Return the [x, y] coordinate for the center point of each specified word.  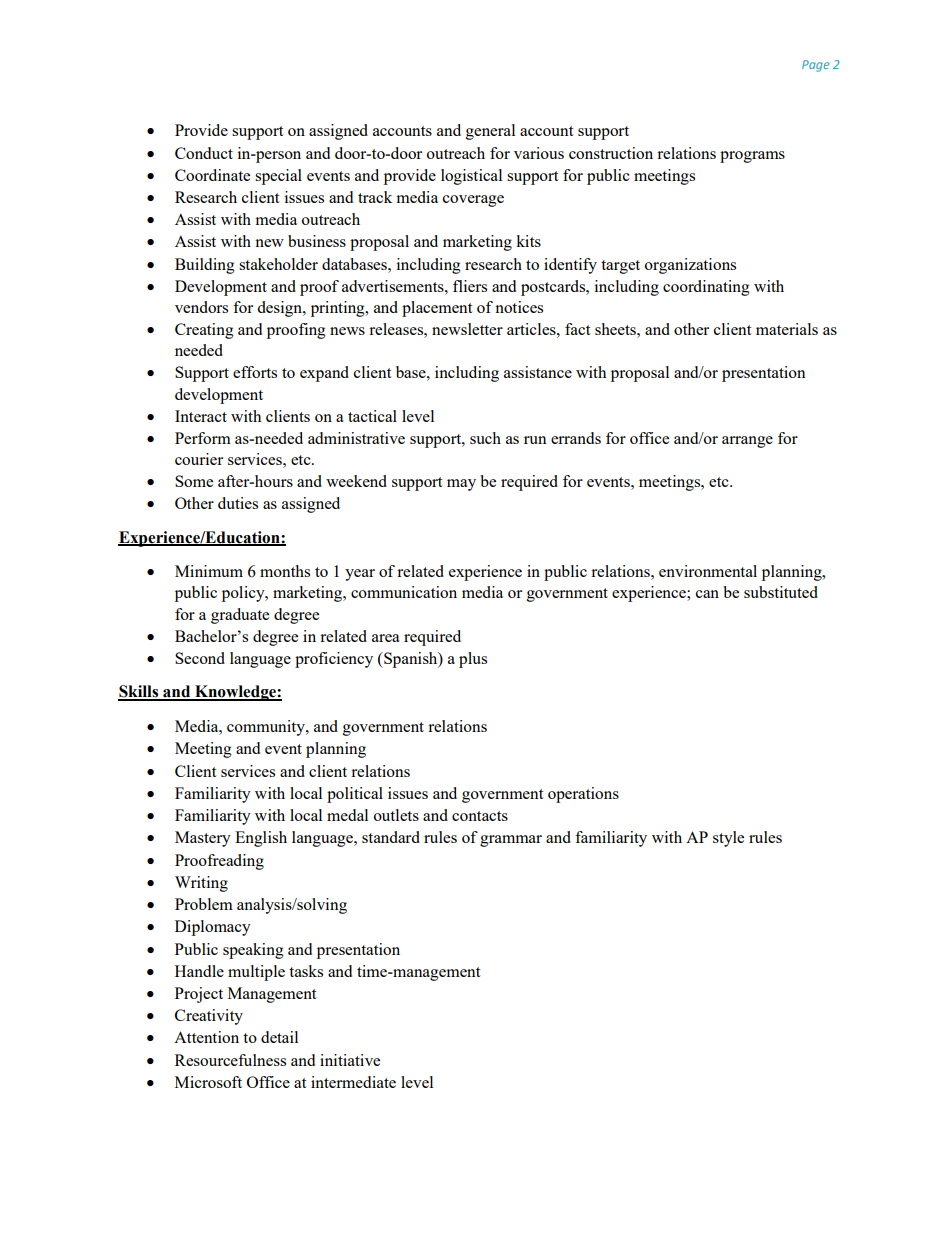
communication [404, 592]
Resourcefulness [230, 1060]
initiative [350, 1060]
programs [752, 157]
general [490, 132]
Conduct [204, 153]
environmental [708, 571]
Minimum [209, 571]
